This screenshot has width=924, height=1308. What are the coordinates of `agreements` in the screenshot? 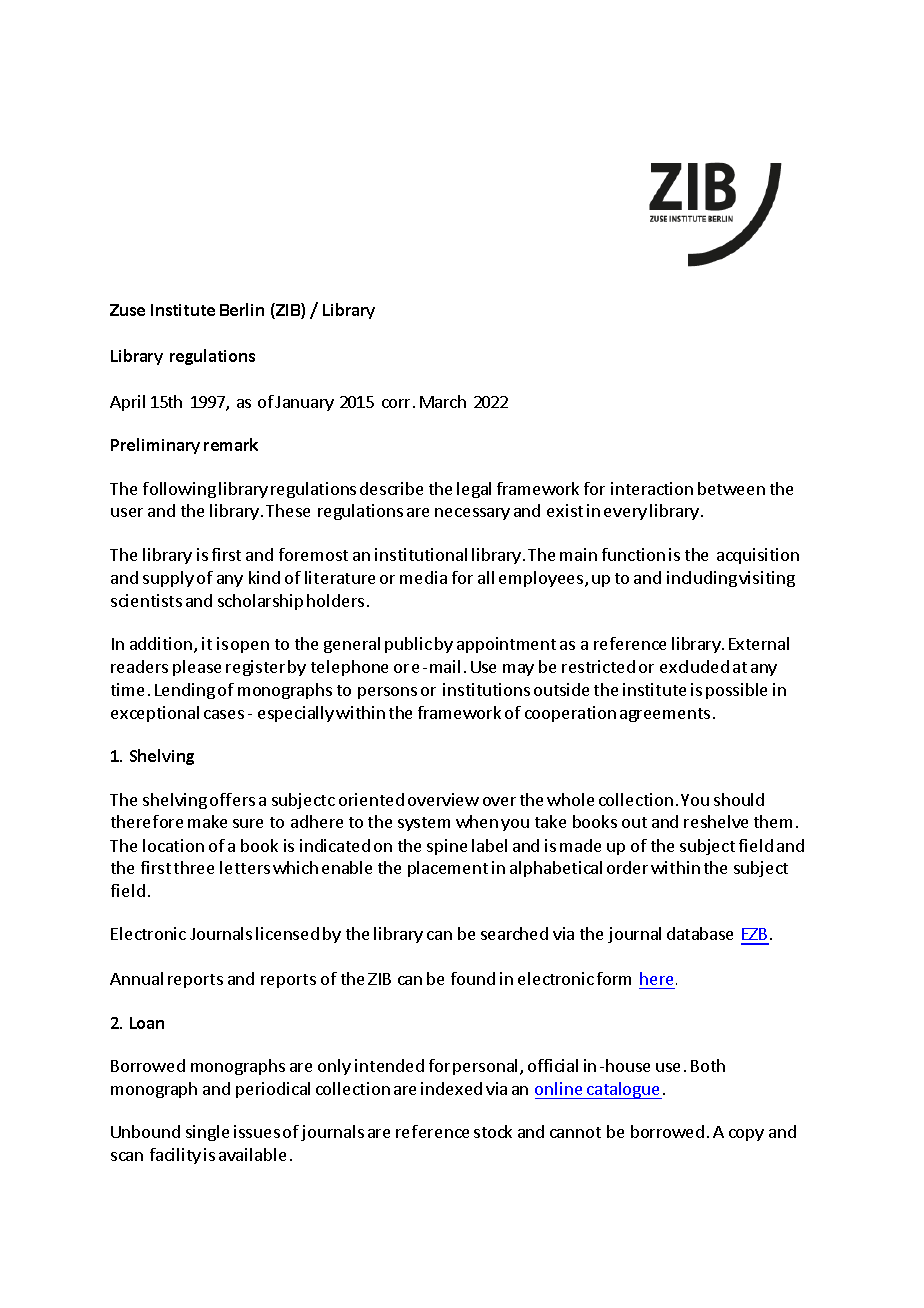 It's located at (665, 715).
